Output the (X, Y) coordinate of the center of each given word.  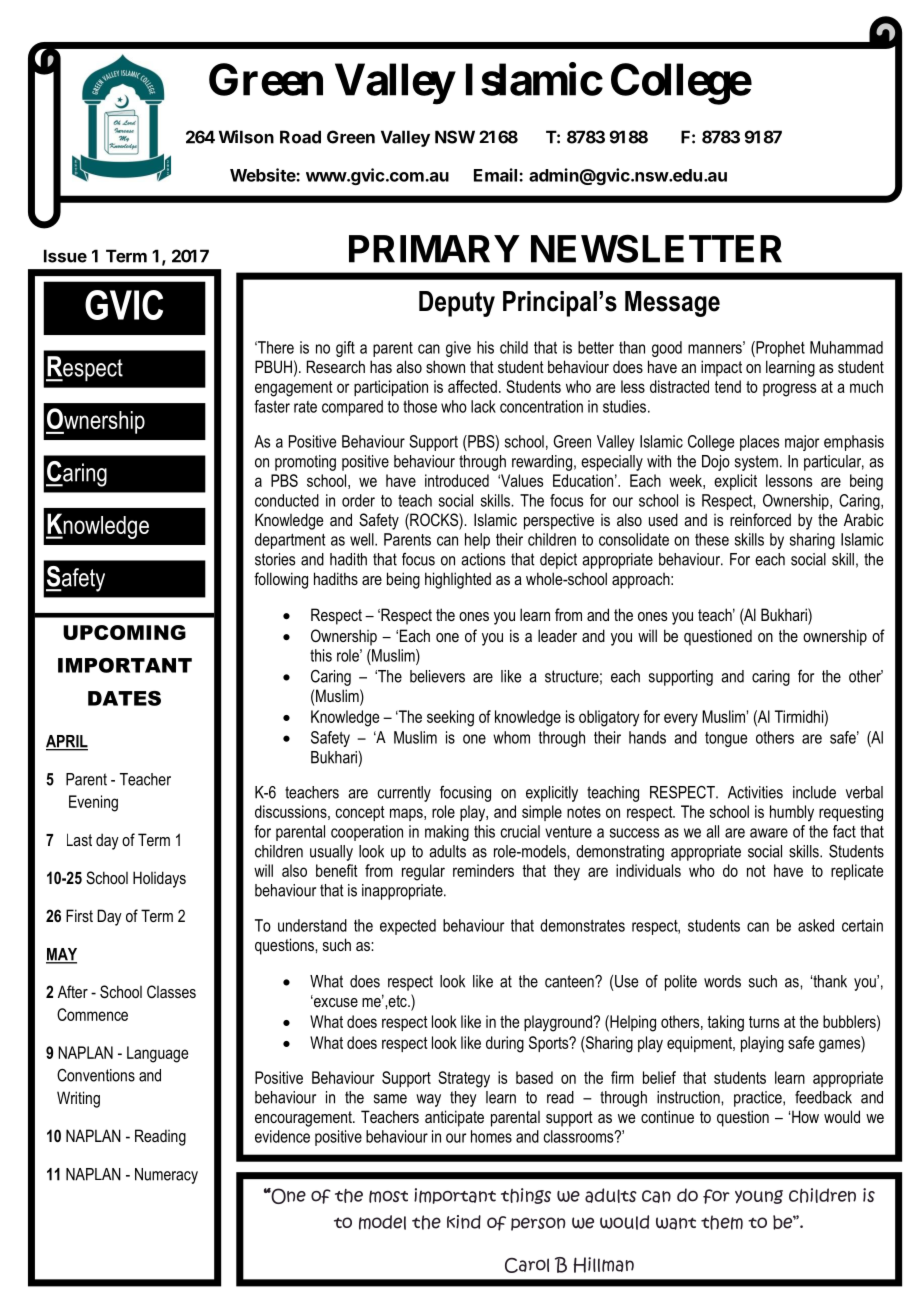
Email (497, 175)
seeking (450, 718)
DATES (124, 698)
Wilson (246, 137)
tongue (726, 739)
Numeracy (166, 1176)
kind (464, 1222)
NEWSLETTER (656, 248)
